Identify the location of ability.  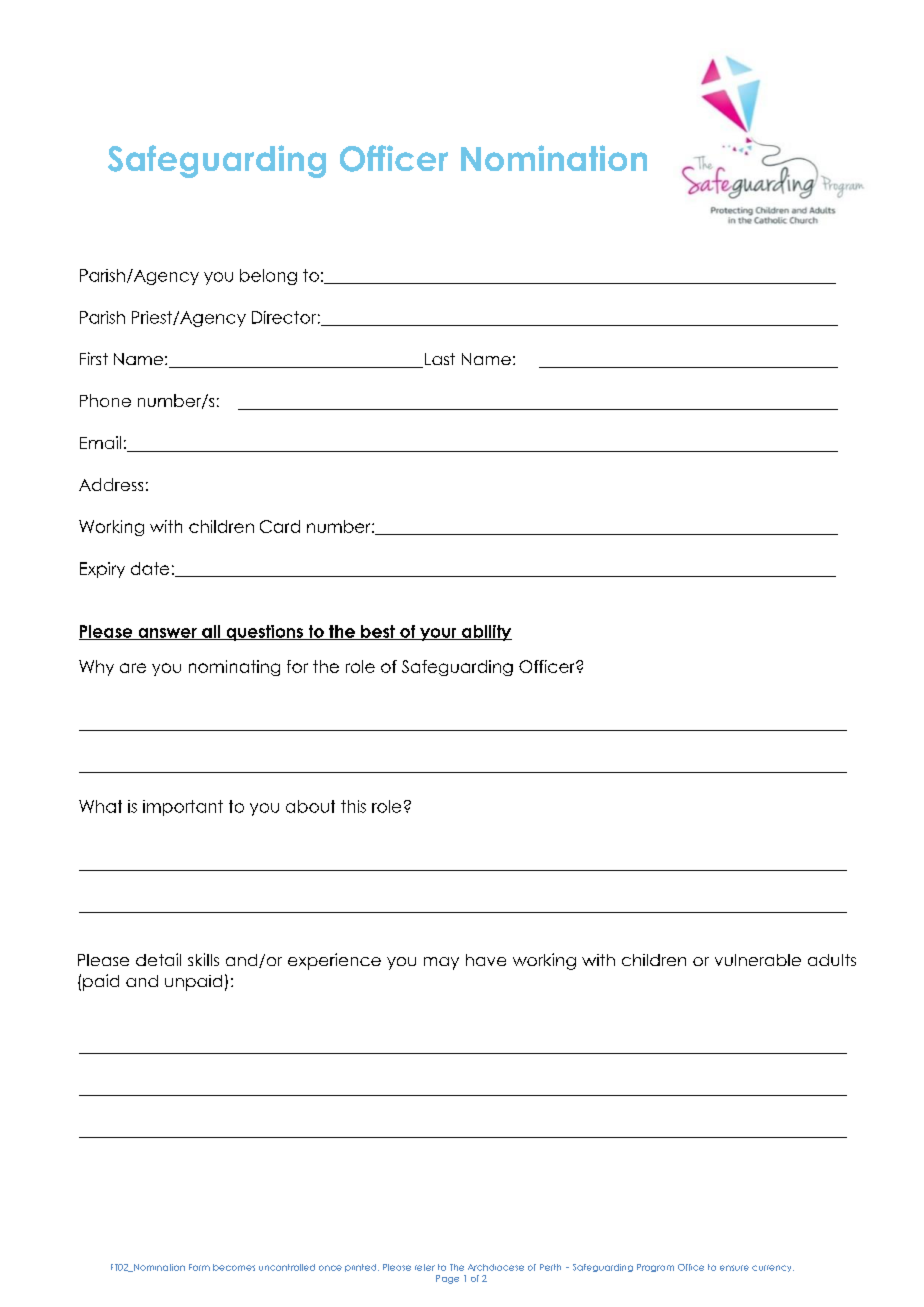
(486, 633).
